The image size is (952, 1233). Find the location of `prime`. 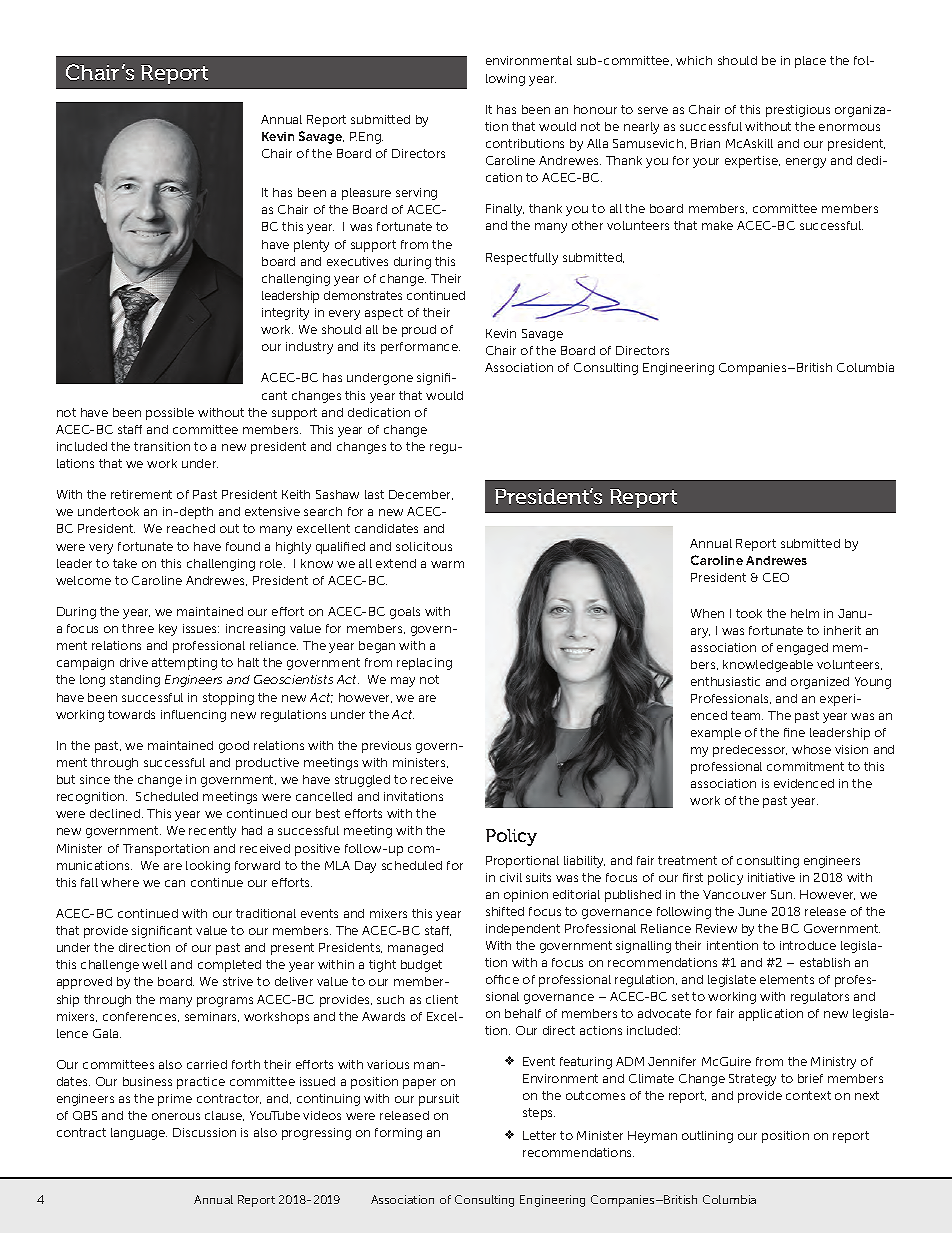

prime is located at coordinates (175, 1100).
